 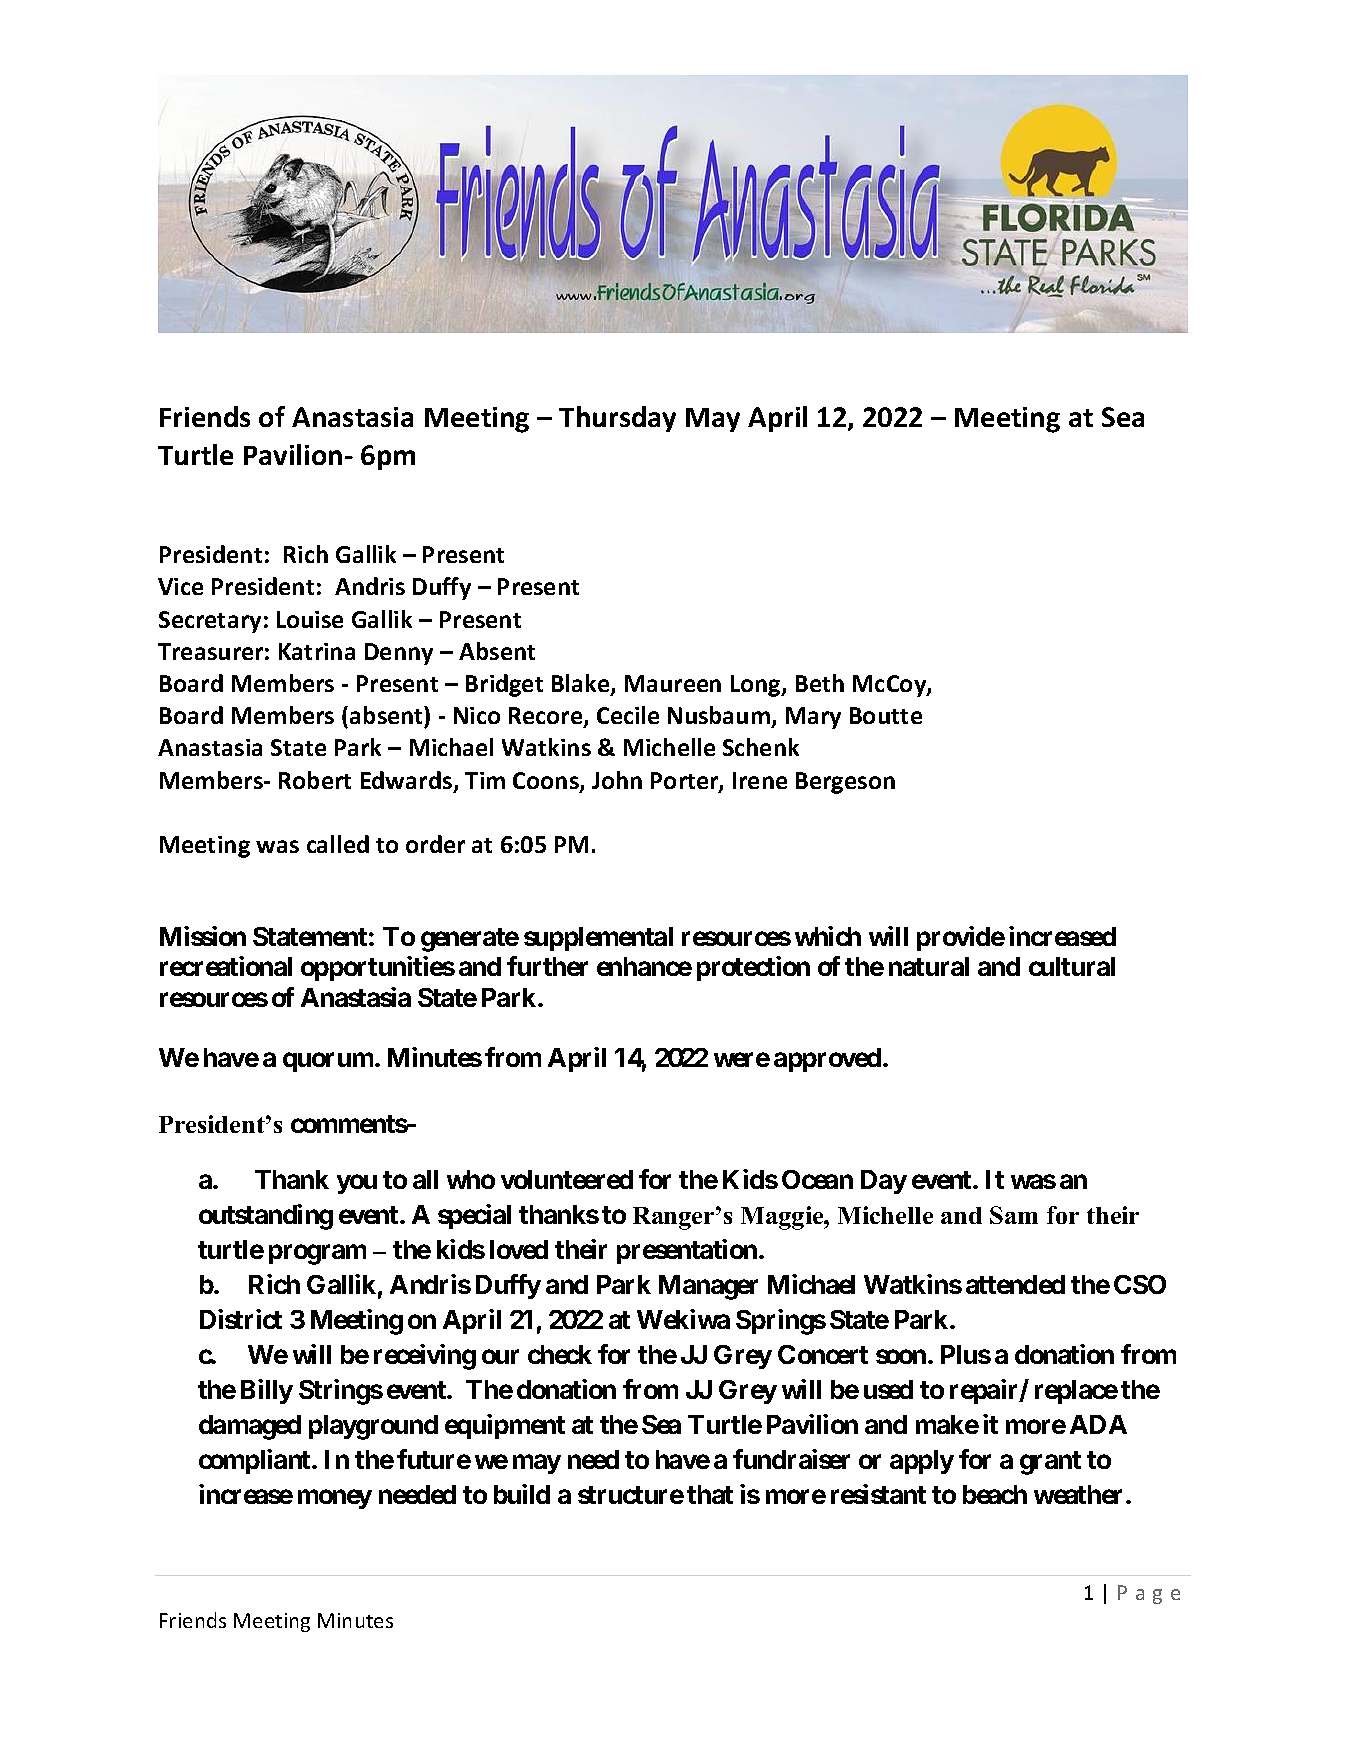 I want to click on Mary, so click(x=813, y=718).
